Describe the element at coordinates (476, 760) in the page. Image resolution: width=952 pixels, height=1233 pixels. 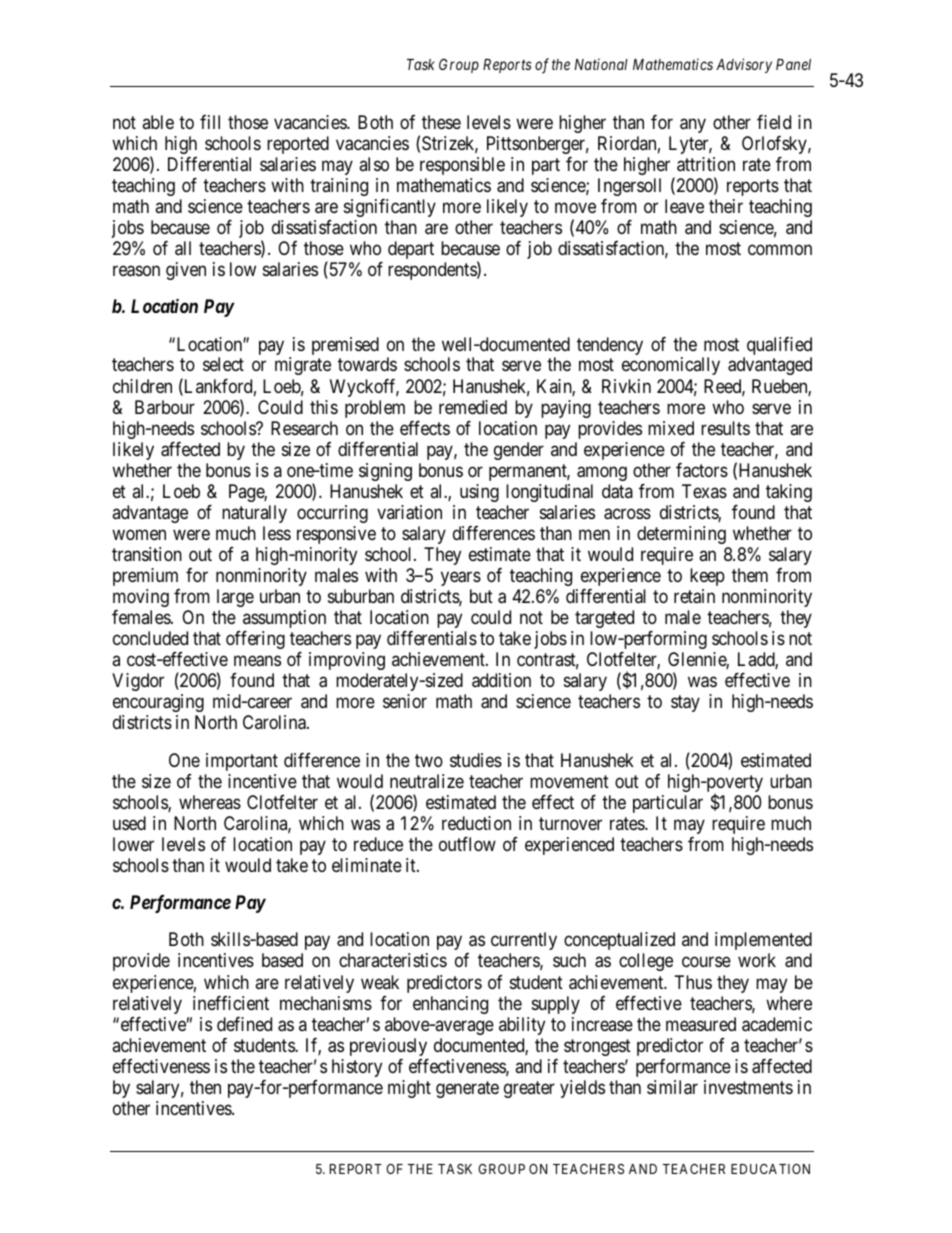
I see `studies` at that location.
